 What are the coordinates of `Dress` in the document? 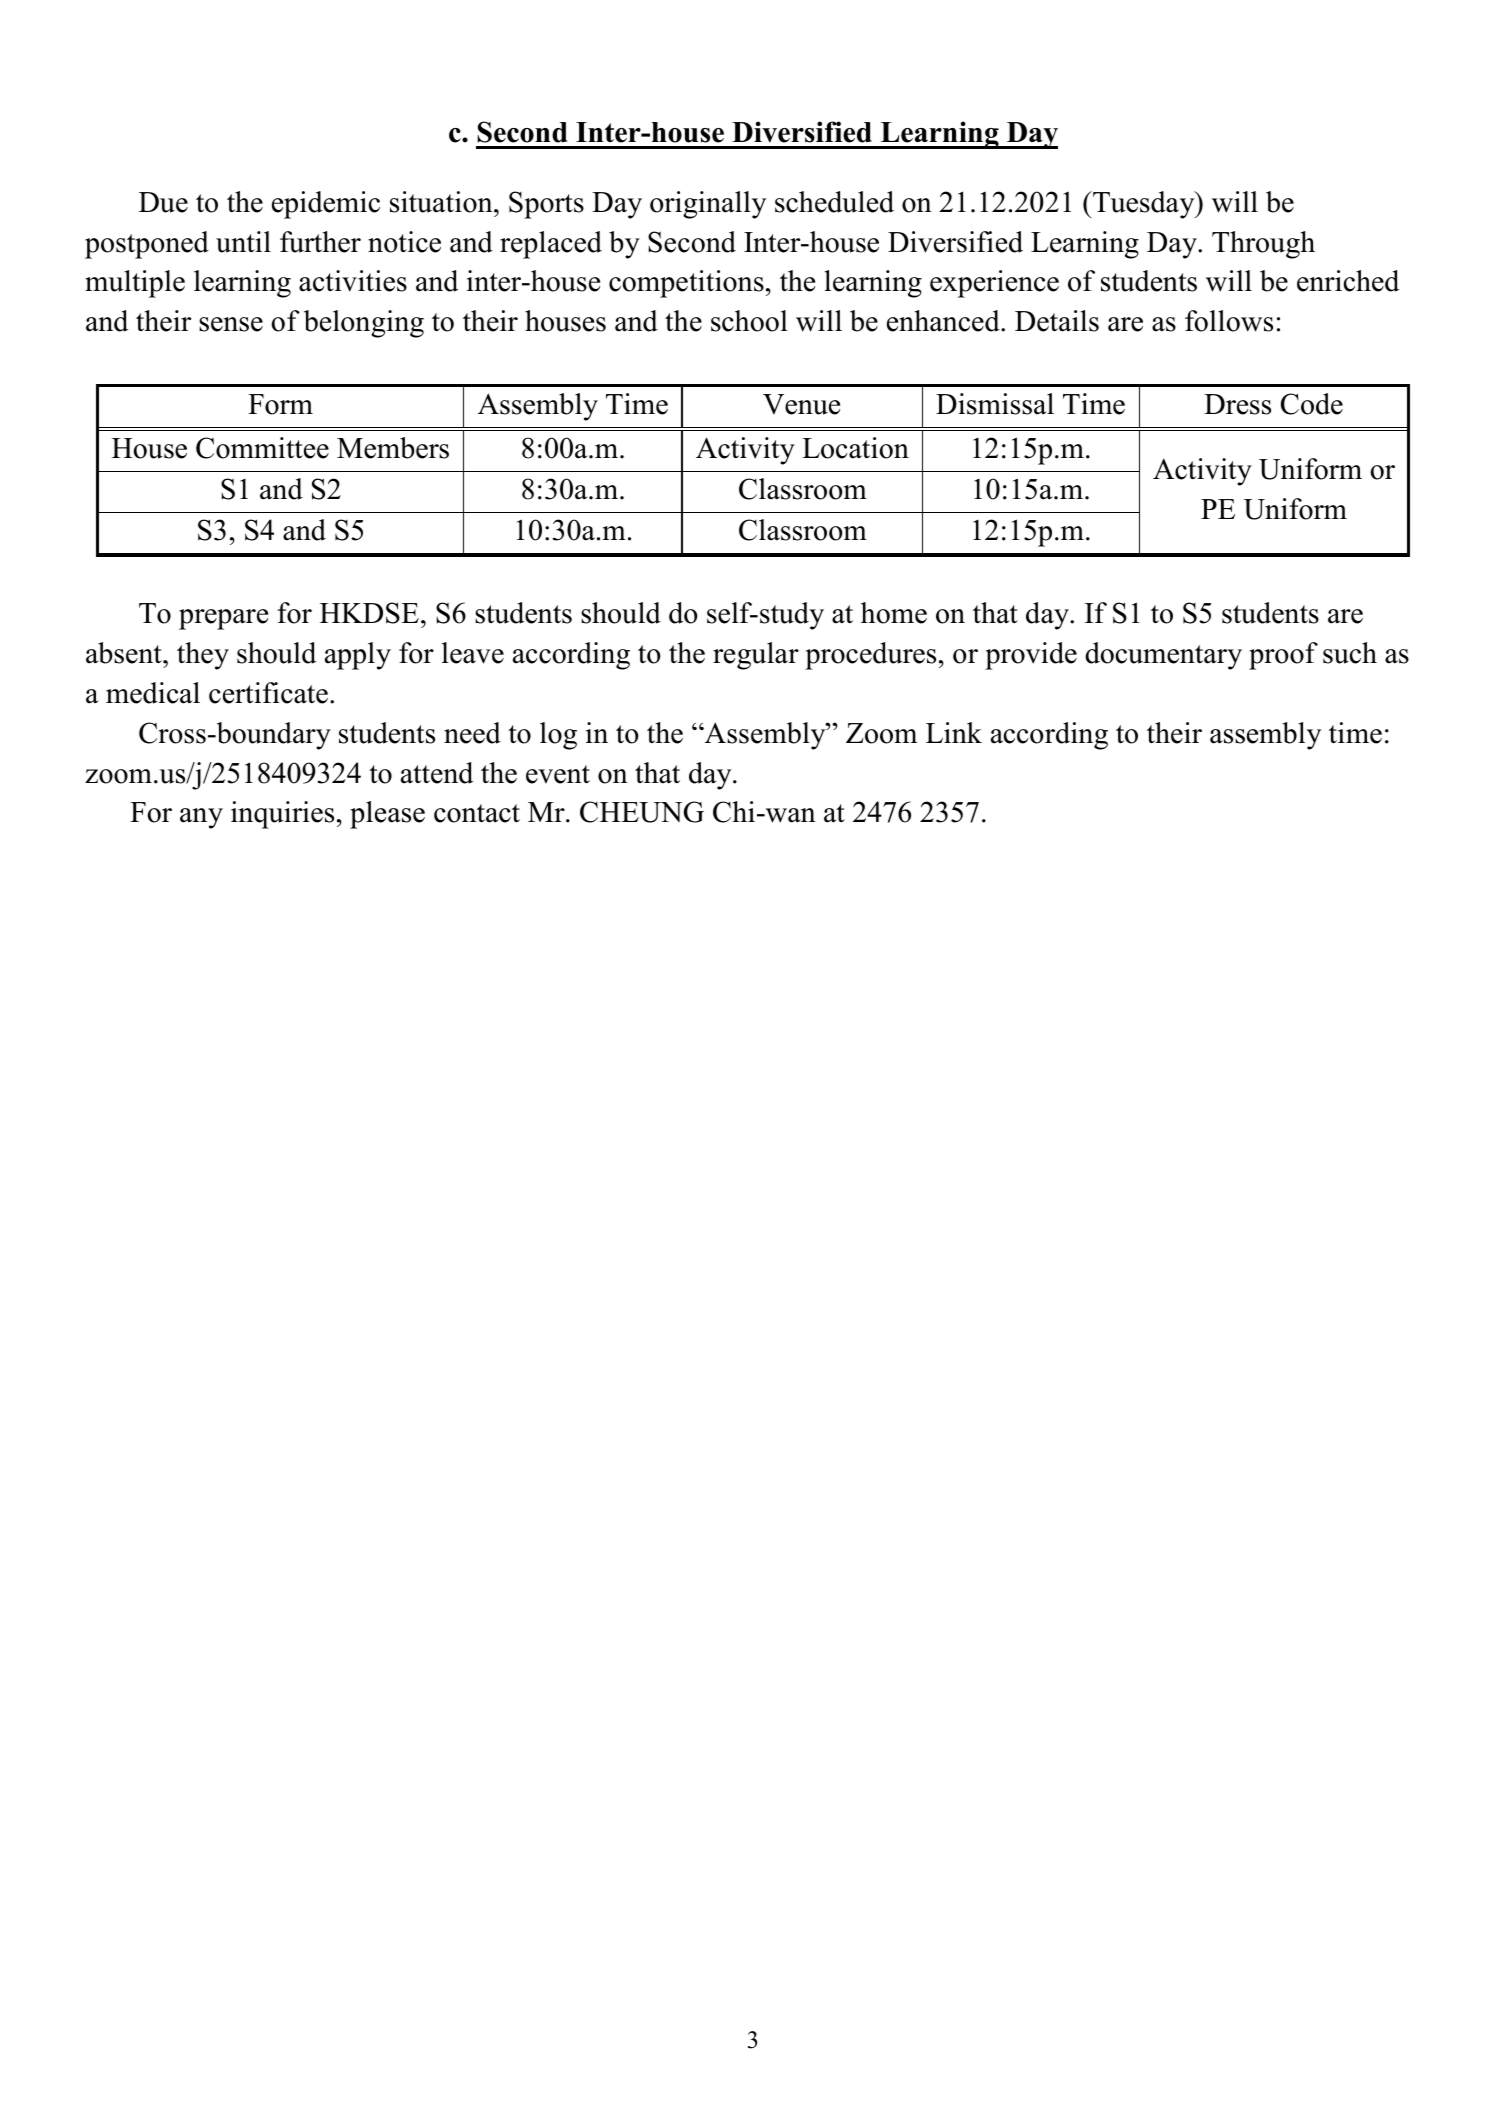 It's located at (1237, 404).
